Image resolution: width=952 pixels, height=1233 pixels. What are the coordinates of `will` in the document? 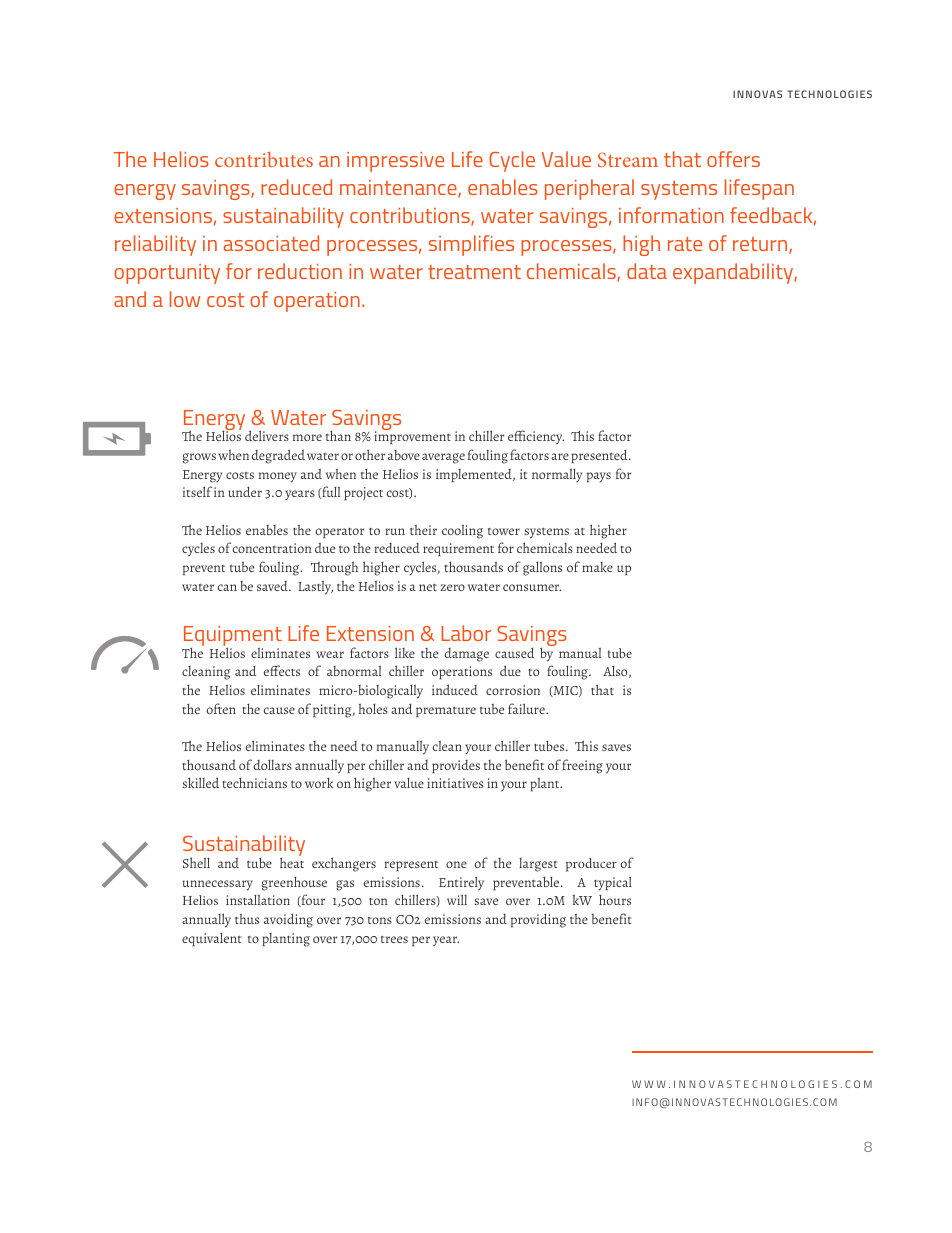 It's located at (457, 899).
